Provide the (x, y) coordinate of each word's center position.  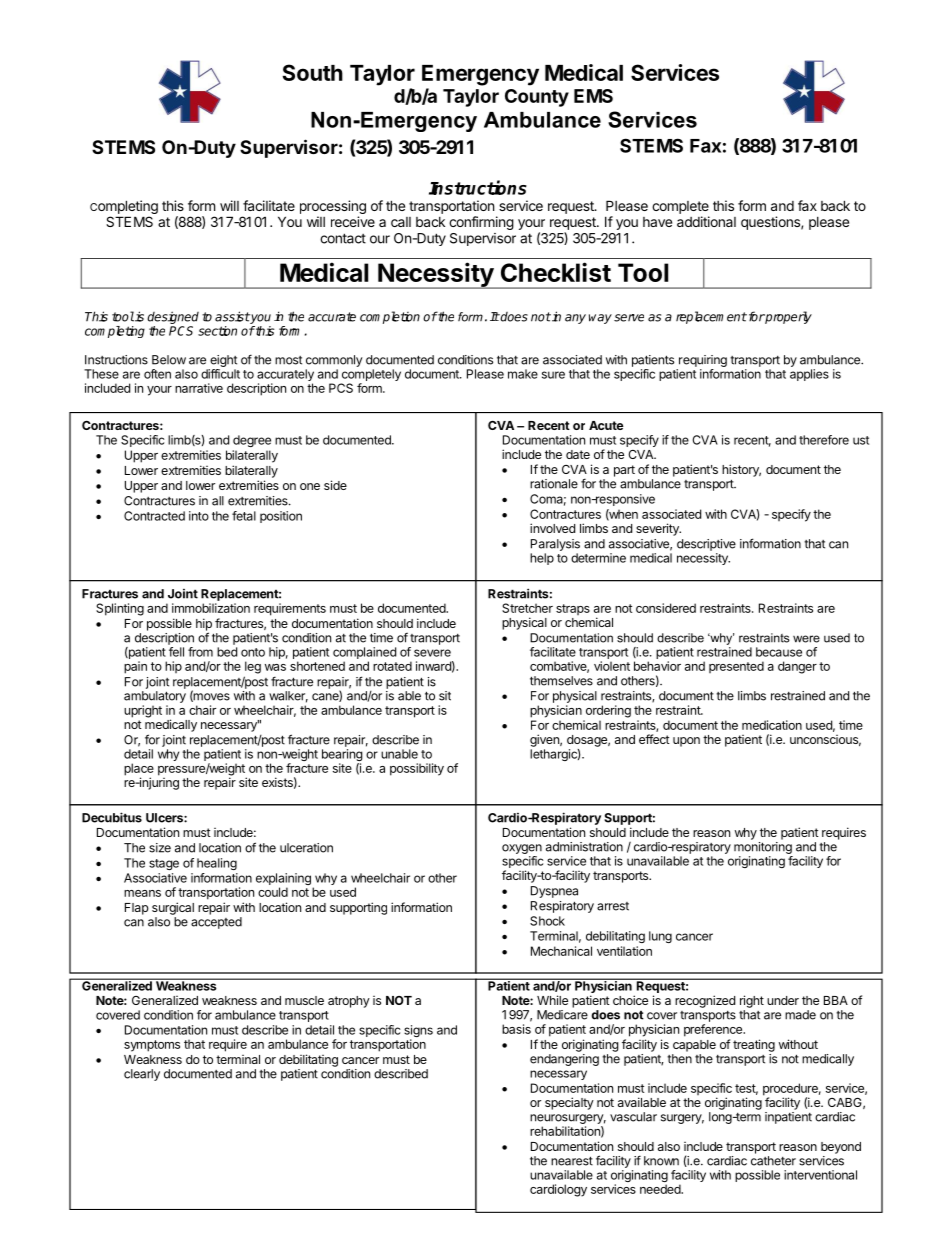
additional (706, 221)
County (537, 98)
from (200, 652)
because (779, 652)
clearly (142, 1075)
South (312, 72)
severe (432, 653)
